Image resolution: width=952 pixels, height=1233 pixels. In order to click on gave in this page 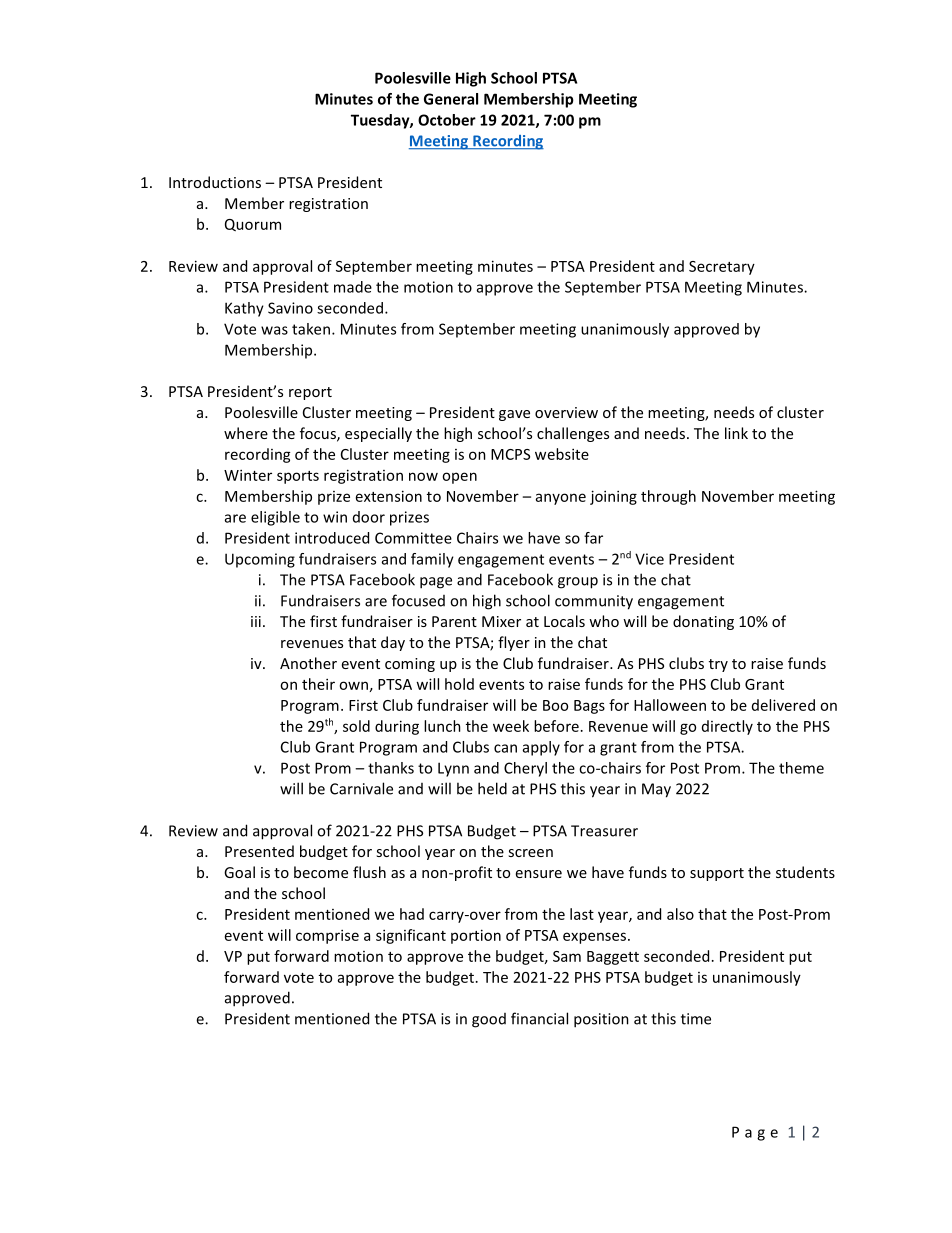, I will do `click(514, 415)`.
